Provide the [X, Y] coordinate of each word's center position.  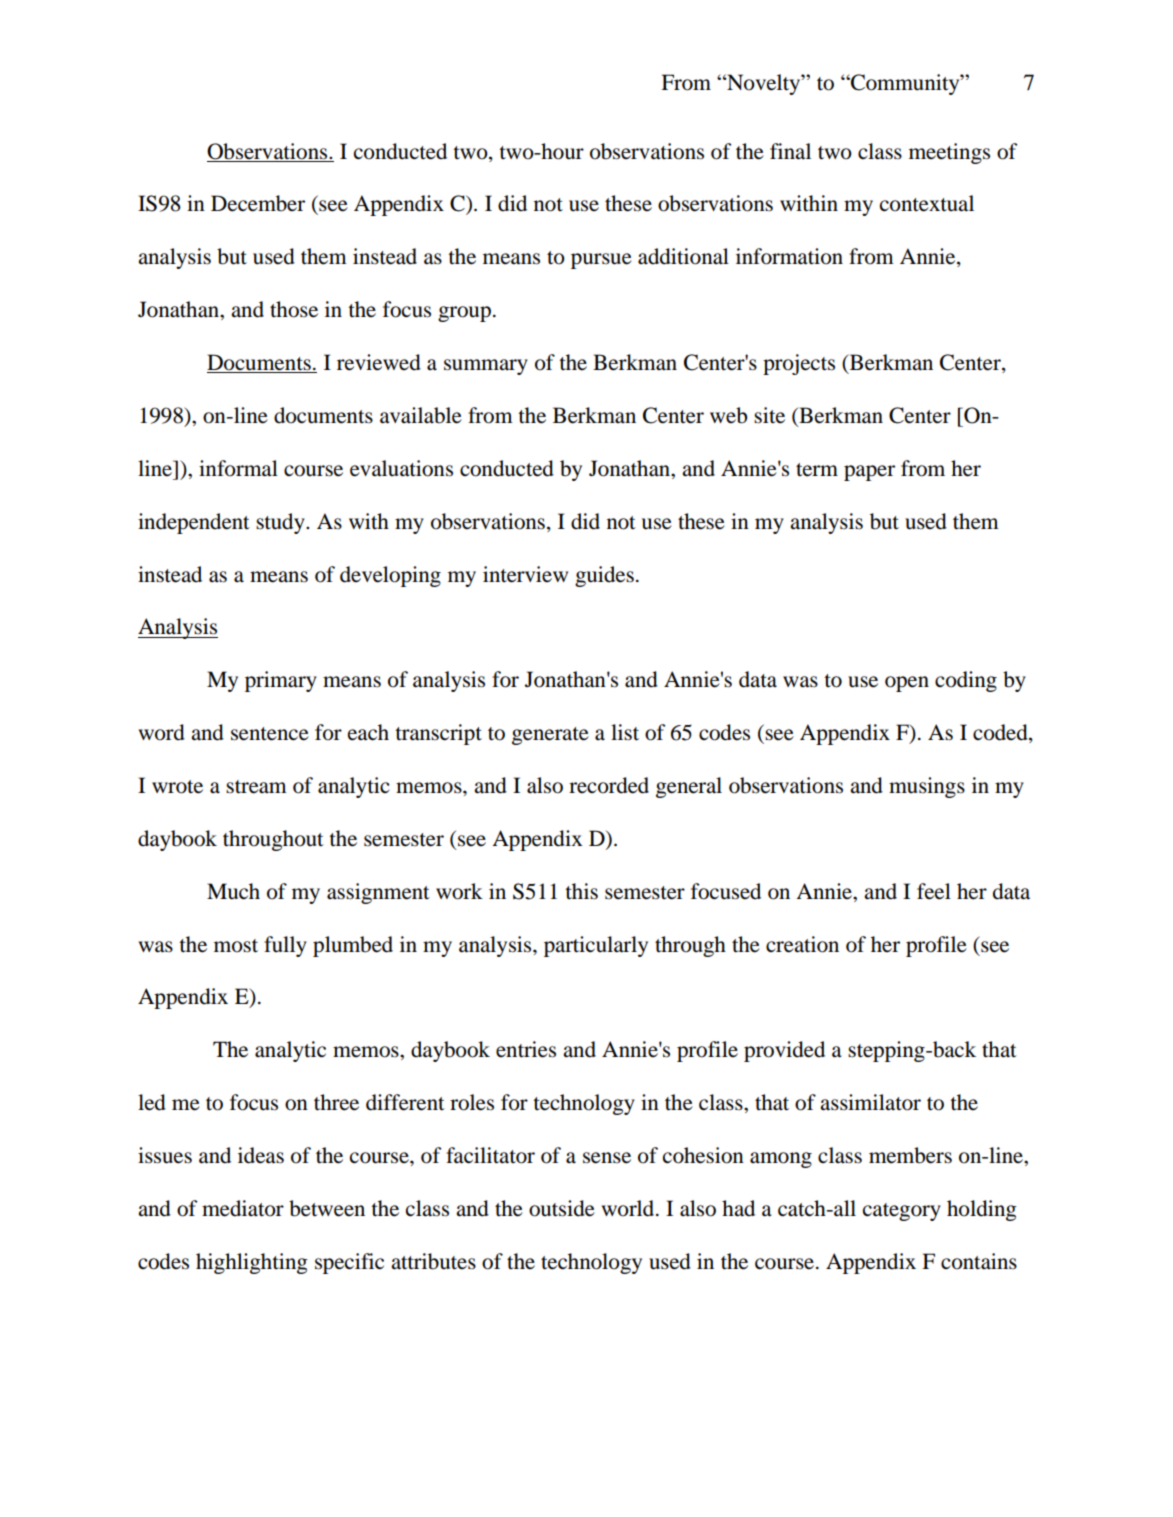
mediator [243, 1208]
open [907, 684]
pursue [601, 261]
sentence [270, 734]
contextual [927, 203]
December [258, 203]
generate [550, 736]
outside [562, 1208]
